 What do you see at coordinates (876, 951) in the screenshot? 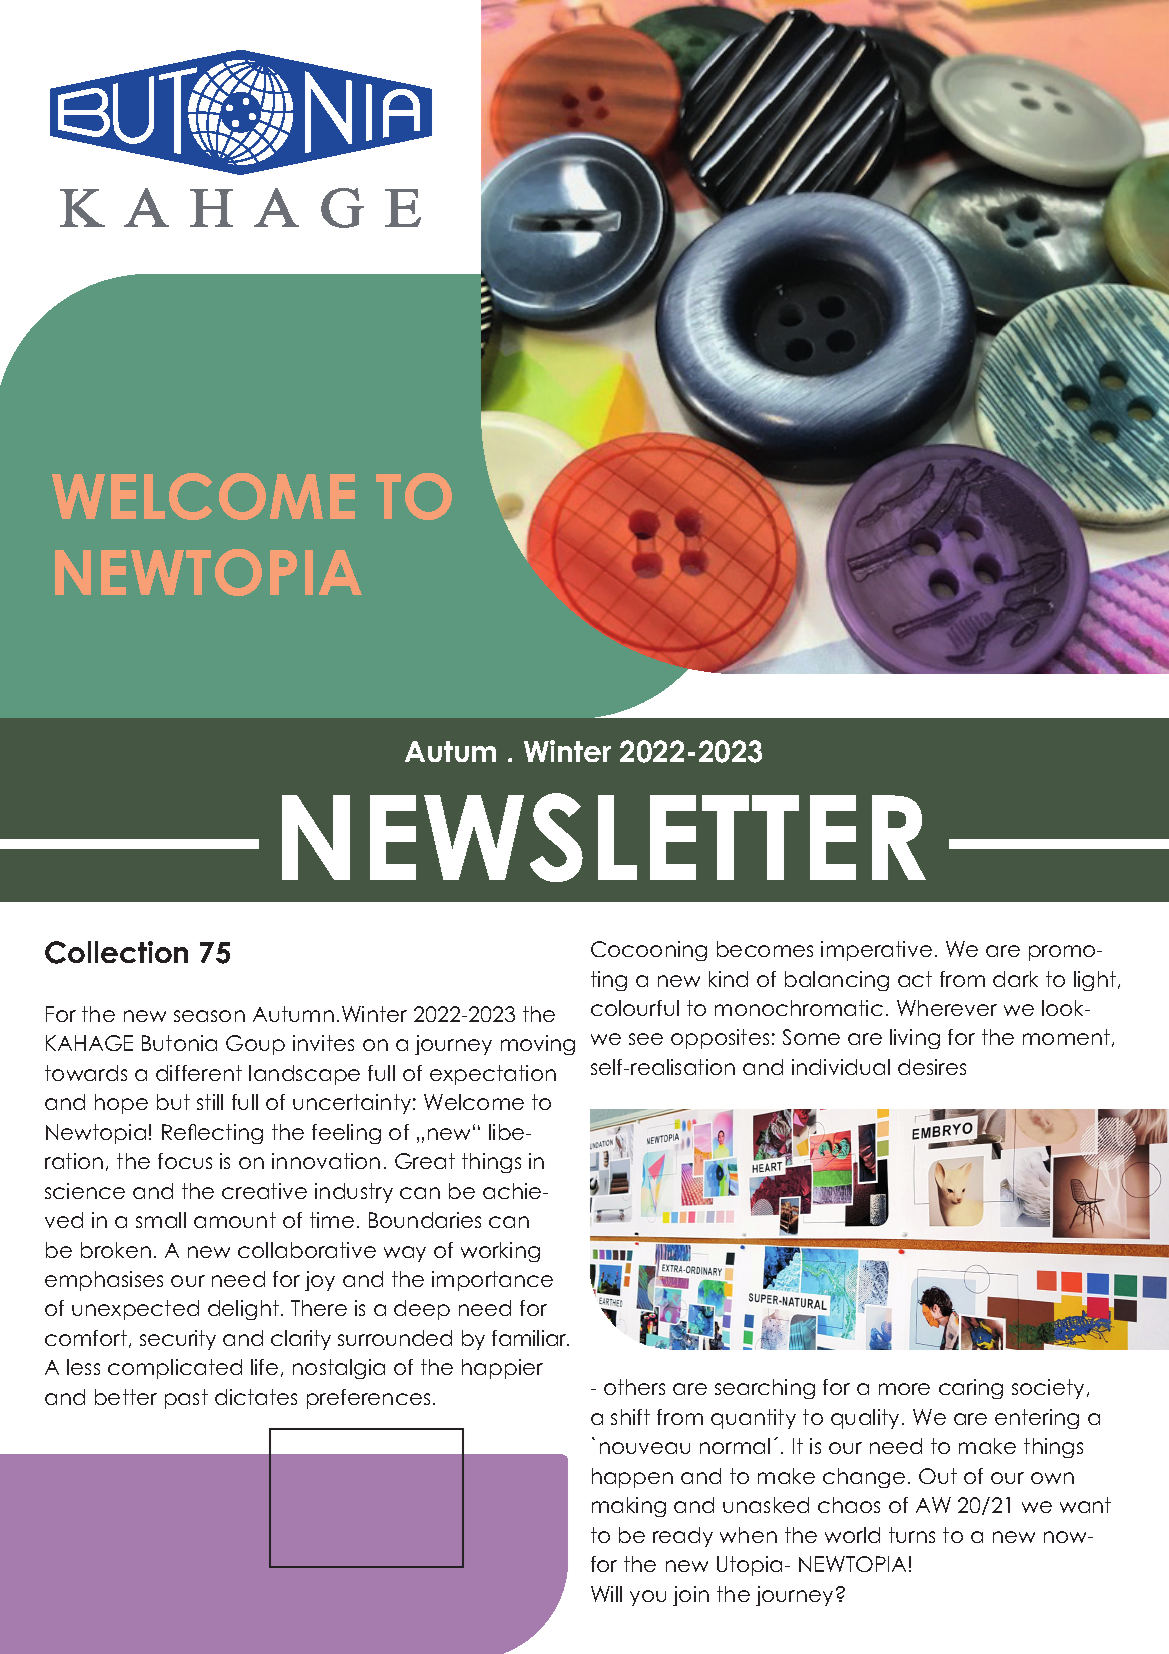
I see `imperative` at bounding box center [876, 951].
